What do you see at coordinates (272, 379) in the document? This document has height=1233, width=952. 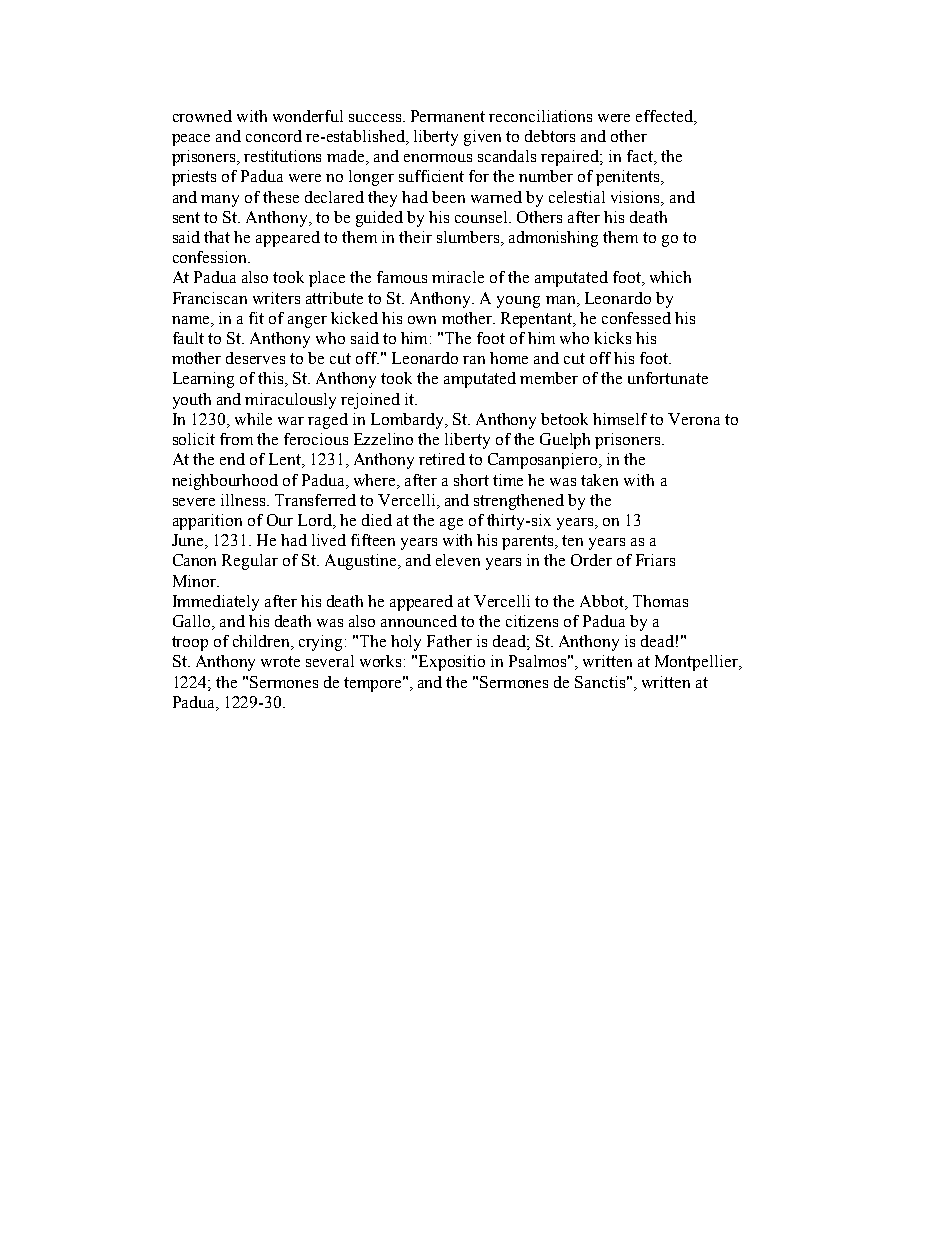 I see `this` at bounding box center [272, 379].
